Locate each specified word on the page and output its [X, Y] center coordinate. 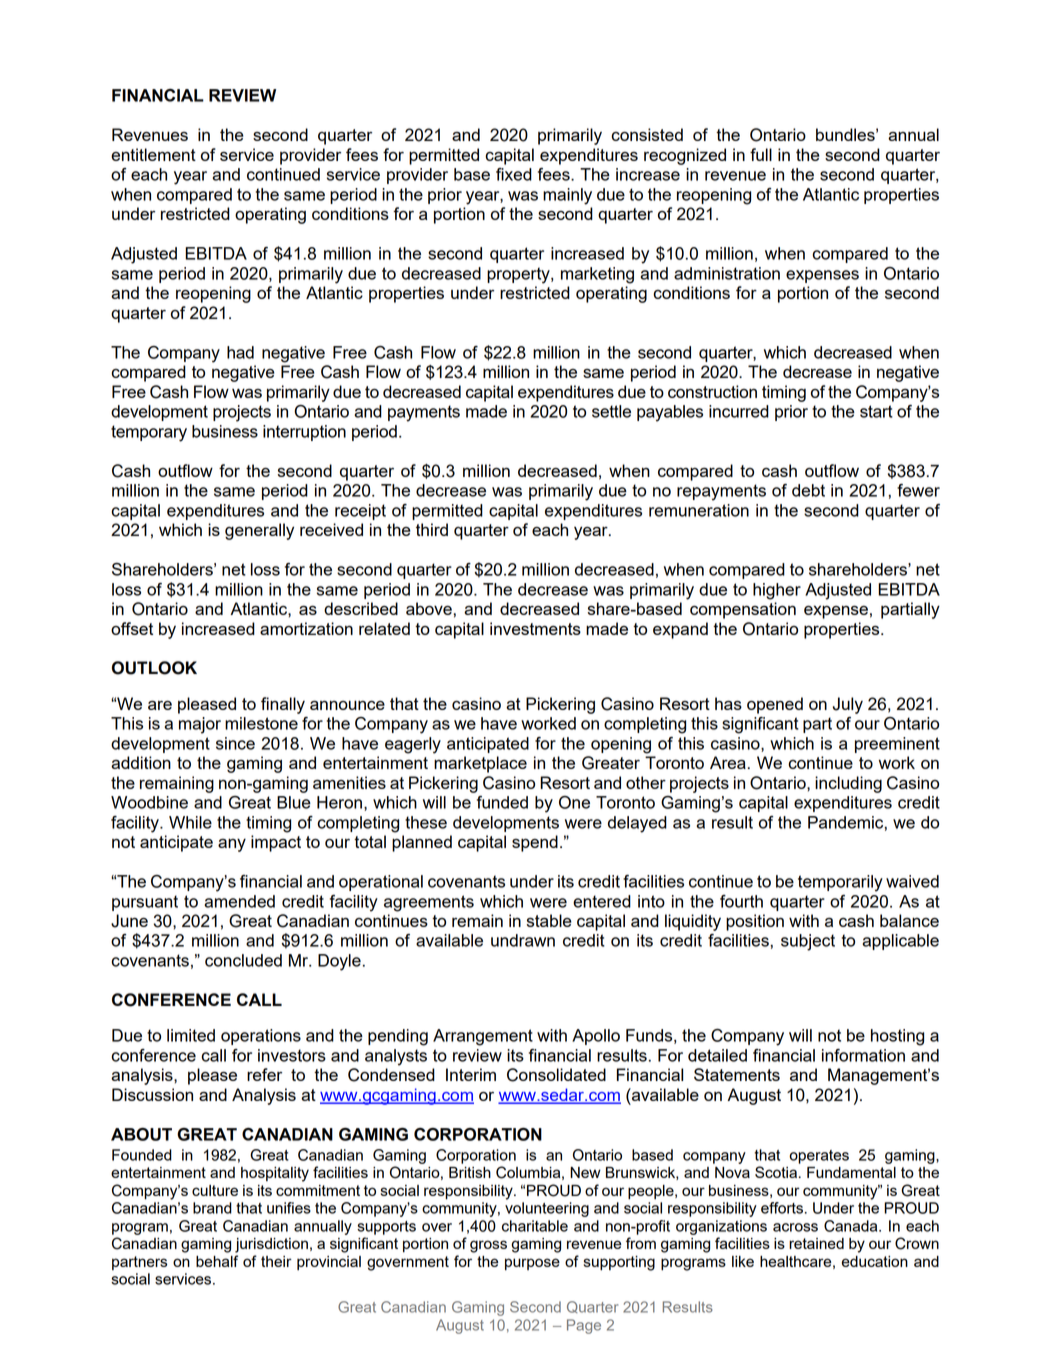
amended [239, 901]
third [432, 529]
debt [808, 490]
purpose [532, 1264]
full [761, 154]
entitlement [153, 154]
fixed [514, 174]
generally [259, 531]
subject [808, 942]
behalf [217, 1261]
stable [549, 920]
